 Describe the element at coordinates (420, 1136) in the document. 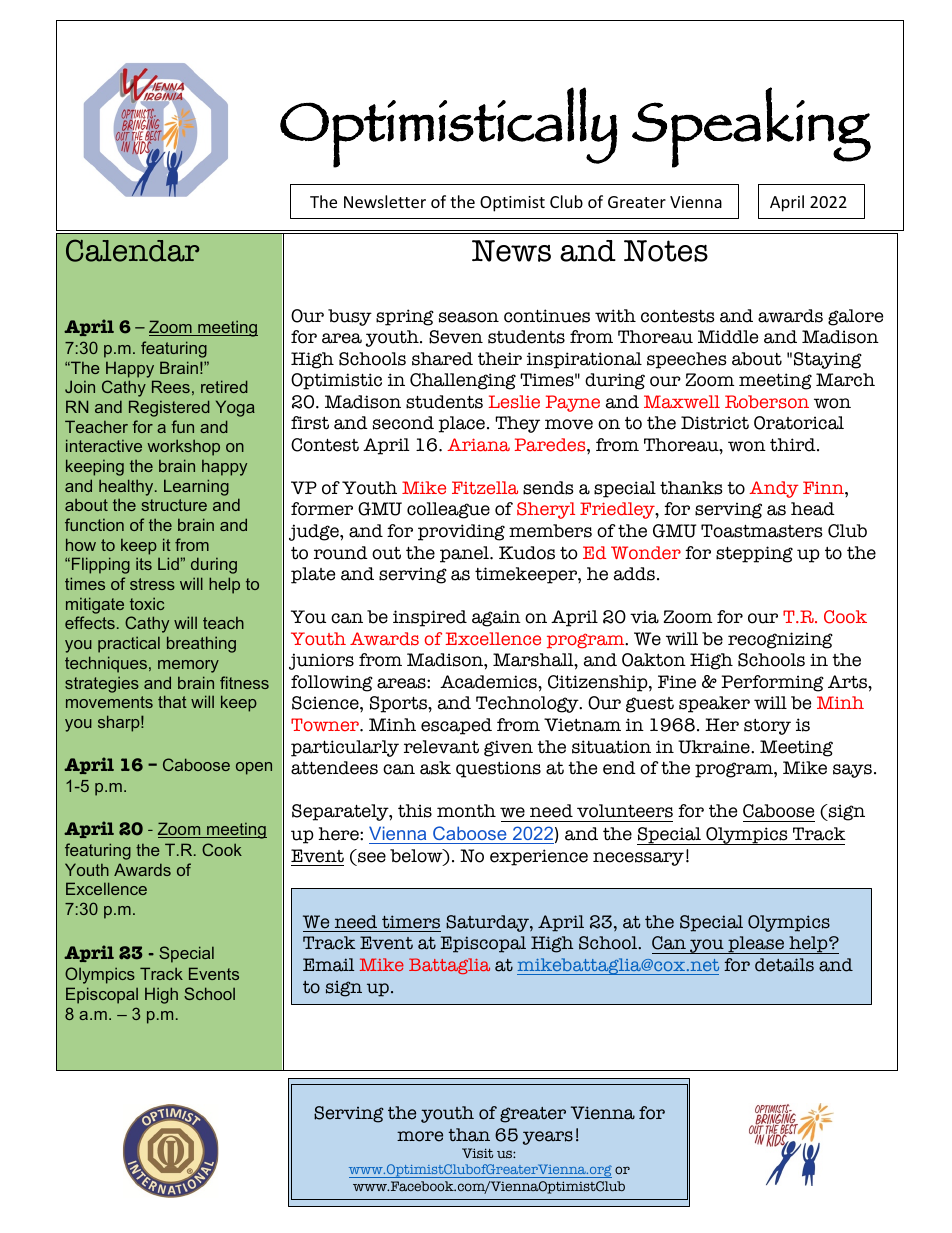

I see `more` at that location.
